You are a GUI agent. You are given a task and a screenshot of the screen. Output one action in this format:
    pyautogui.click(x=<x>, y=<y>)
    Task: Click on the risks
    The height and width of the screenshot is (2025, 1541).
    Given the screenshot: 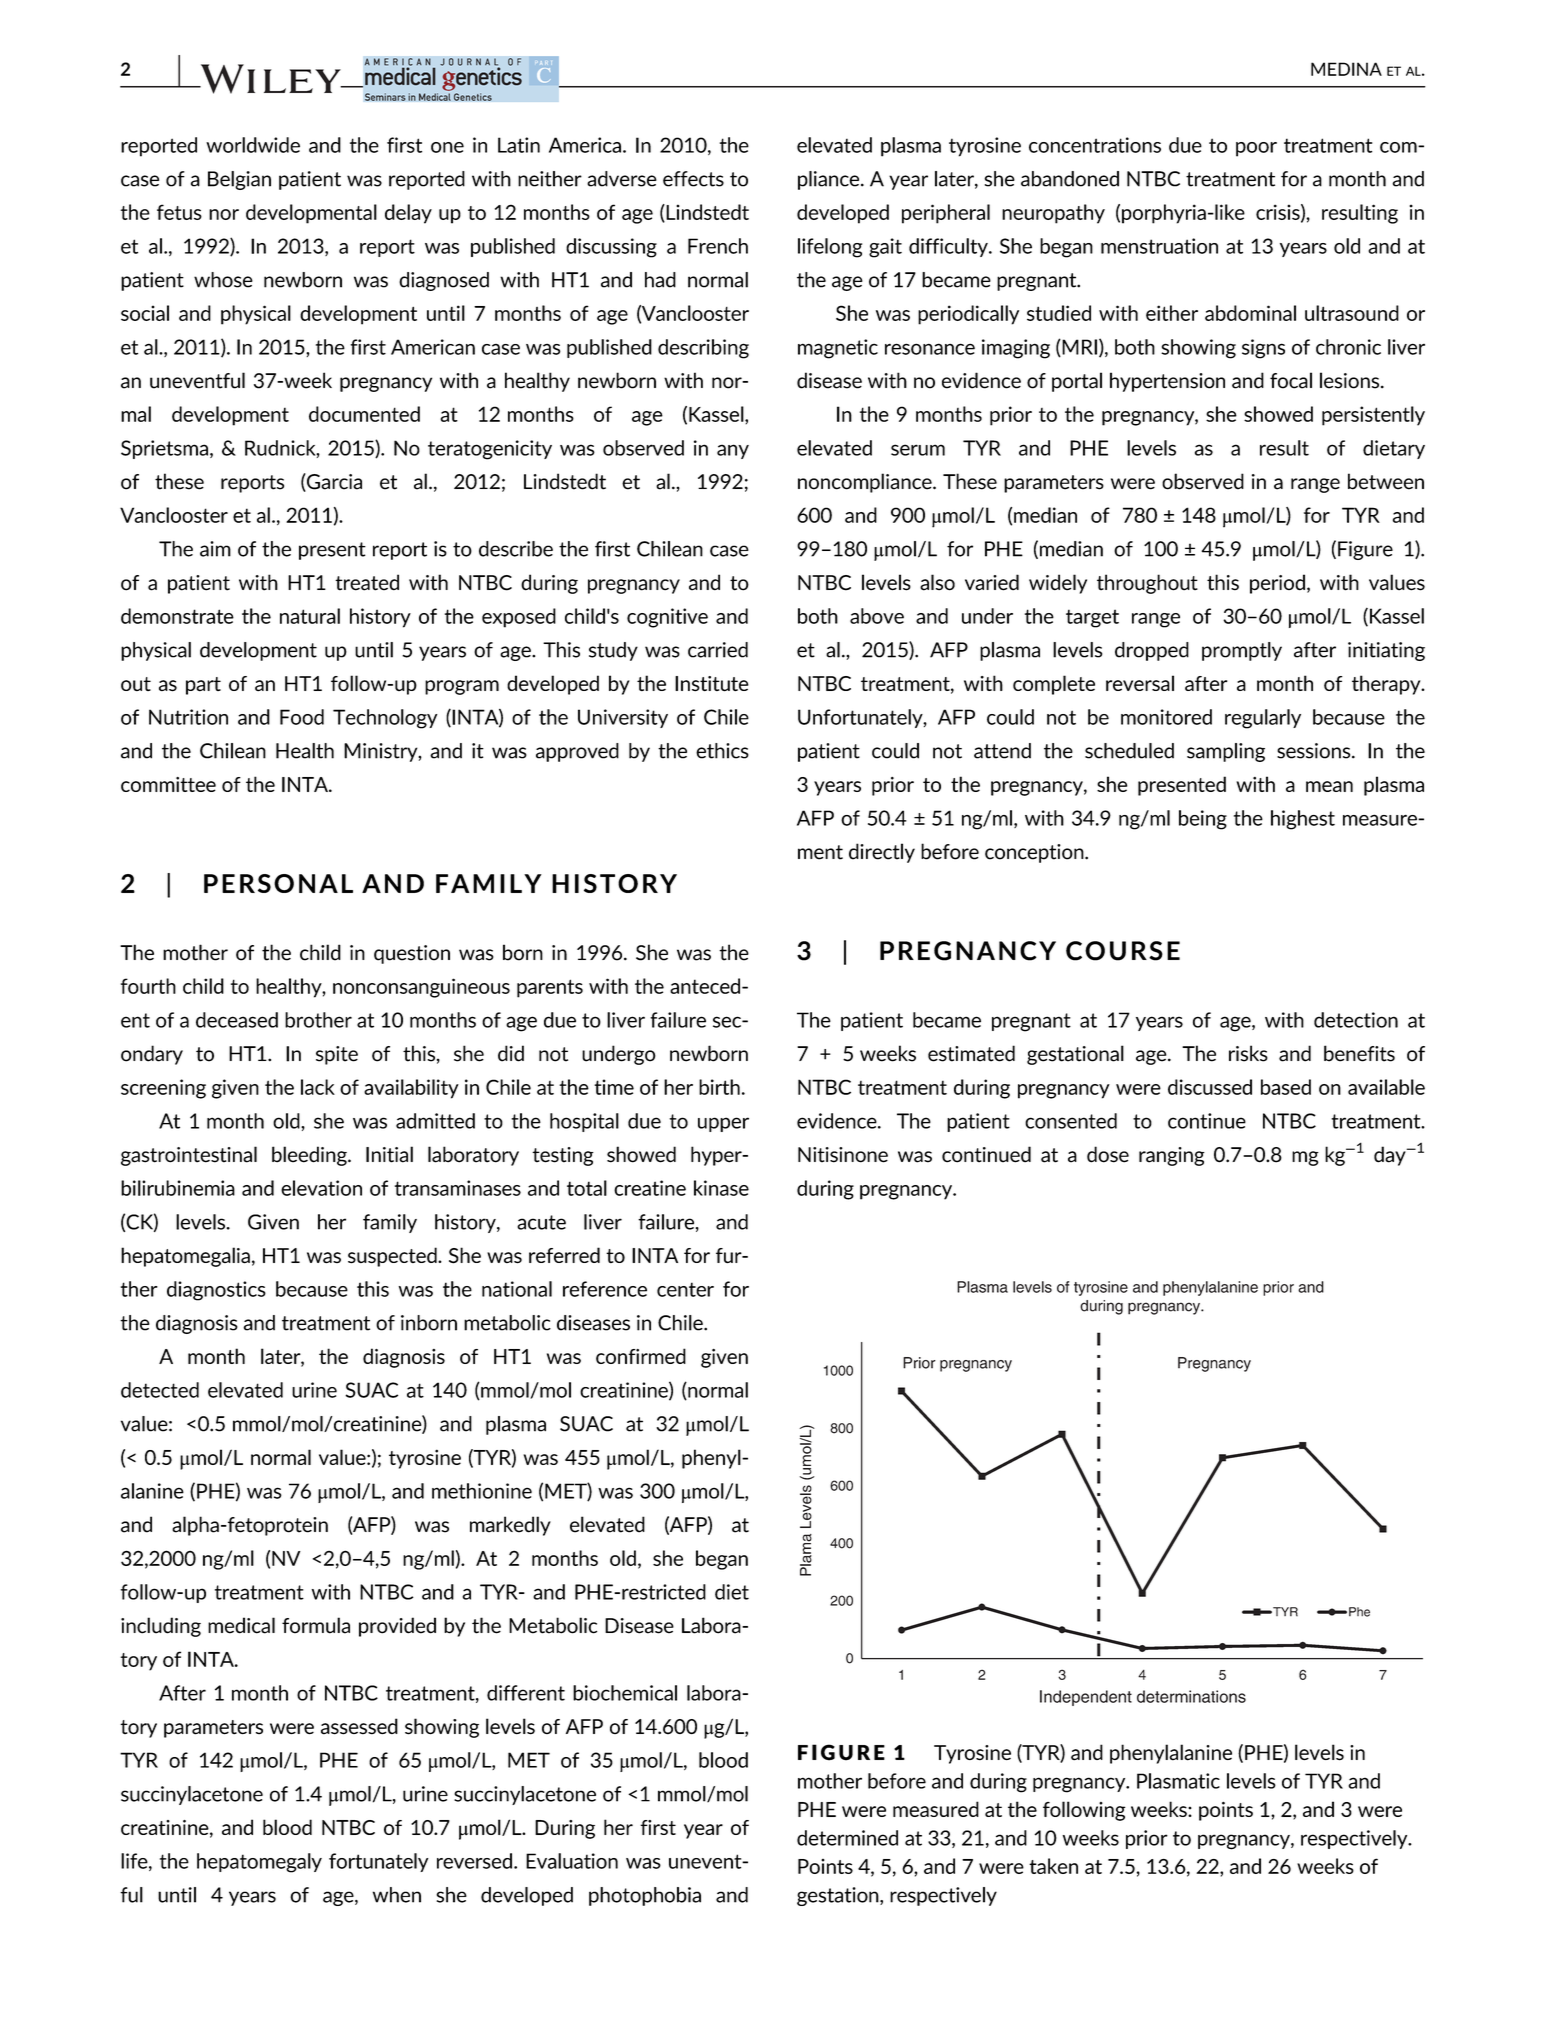 What is the action you would take?
    pyautogui.click(x=1248, y=1053)
